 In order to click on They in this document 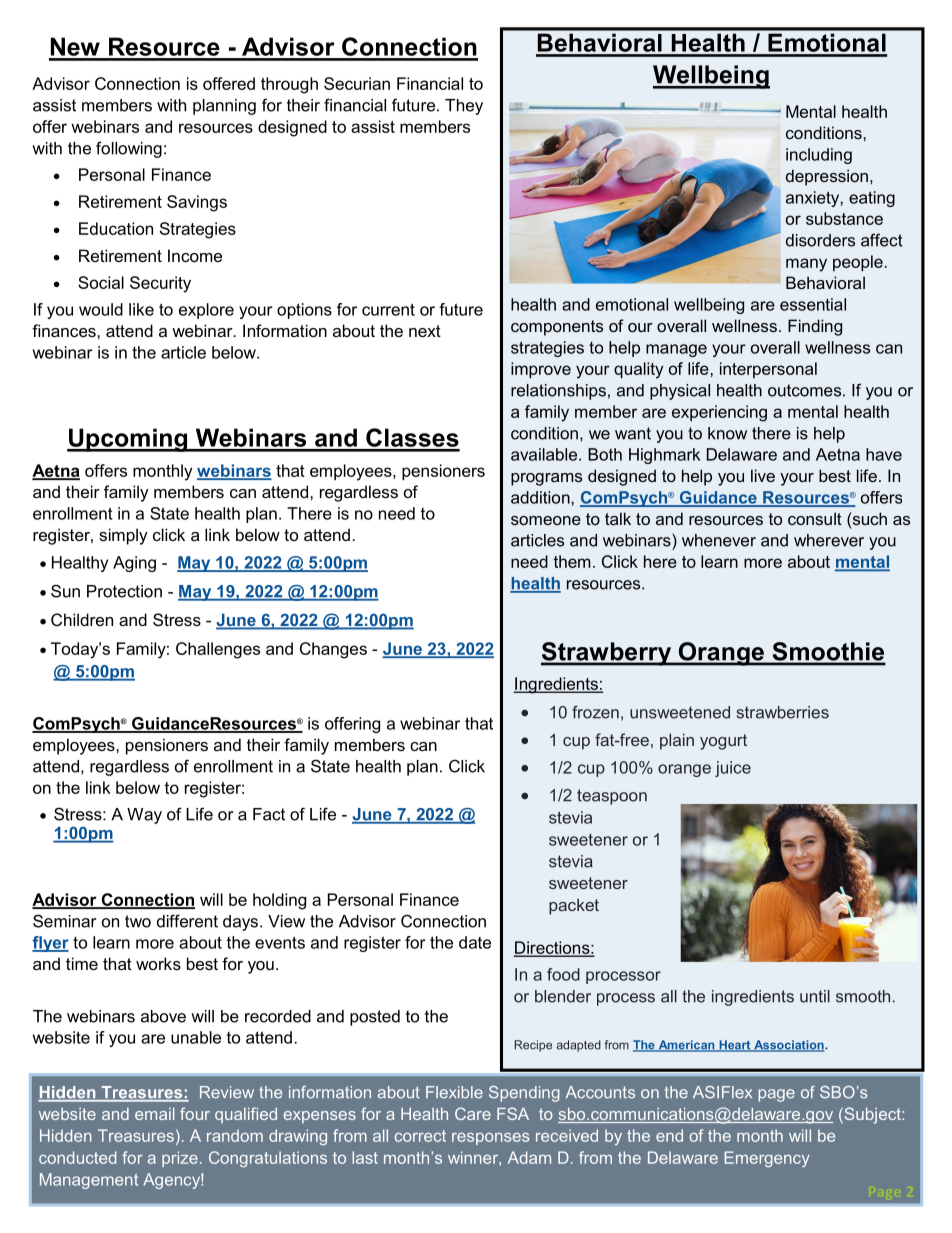, I will do `click(464, 107)`.
